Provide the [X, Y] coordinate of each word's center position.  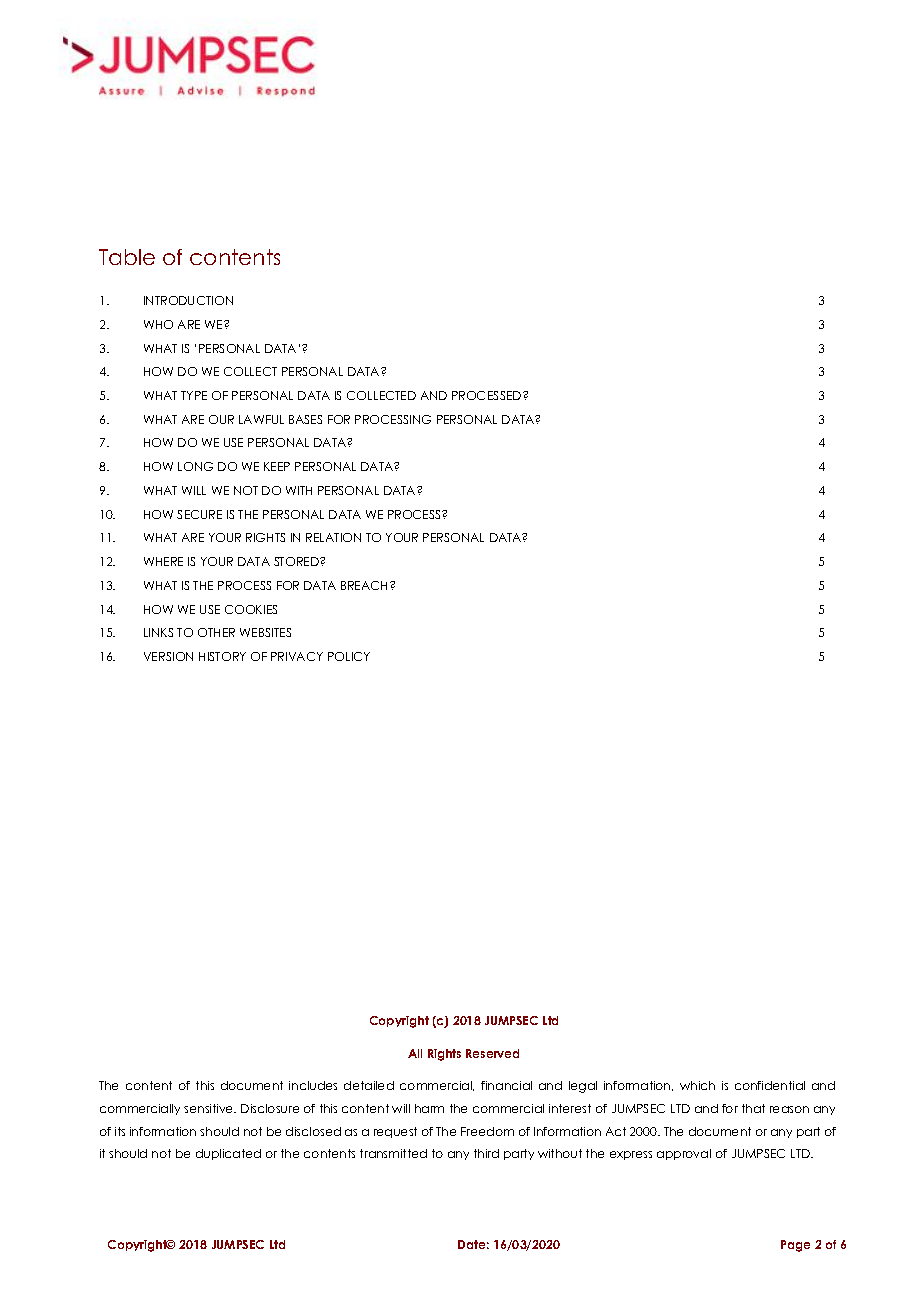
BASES [305, 419]
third [486, 1153]
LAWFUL [261, 419]
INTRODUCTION [188, 300]
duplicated [228, 1154]
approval [684, 1154]
